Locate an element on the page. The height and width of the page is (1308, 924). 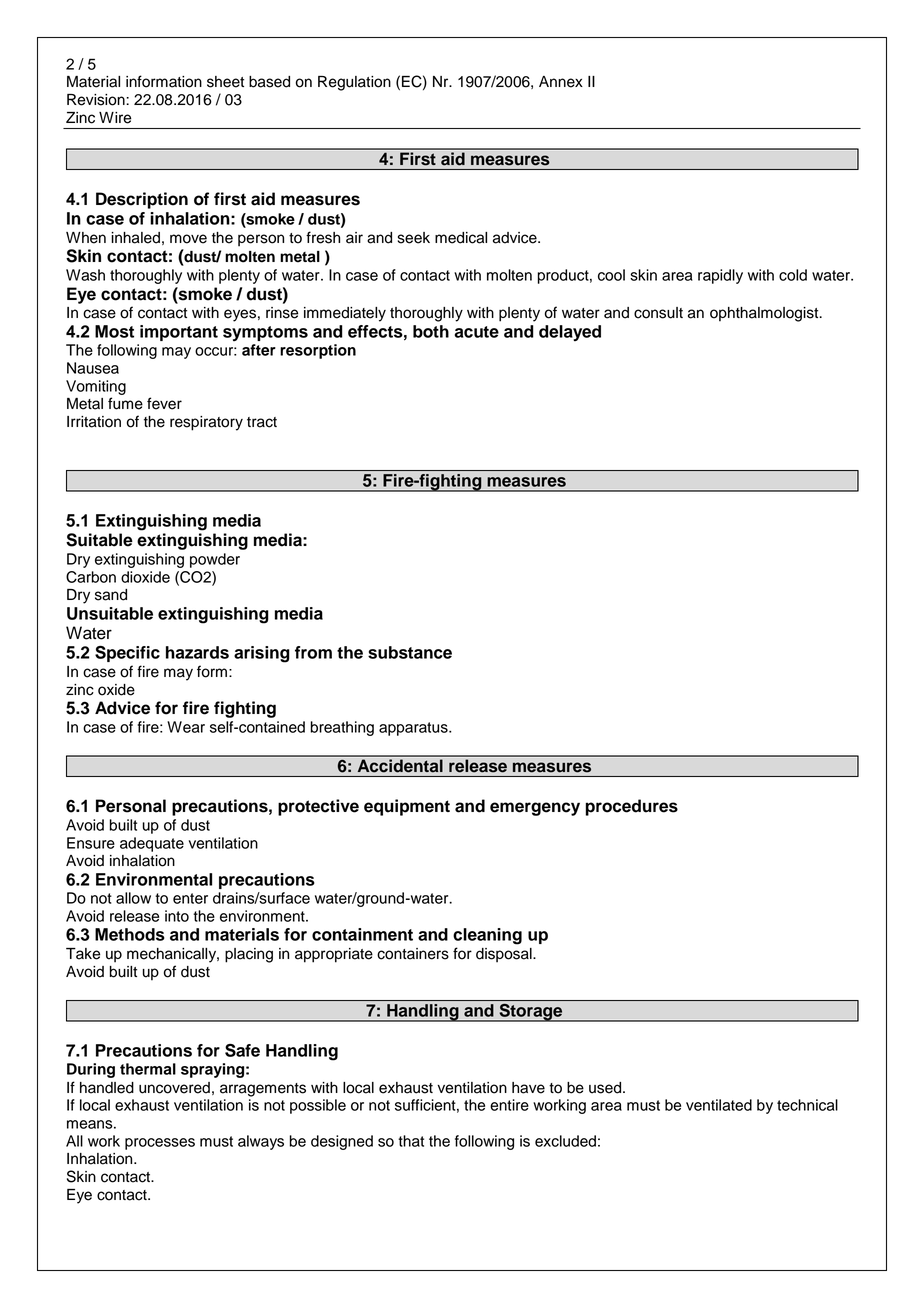
Wire is located at coordinates (115, 118).
